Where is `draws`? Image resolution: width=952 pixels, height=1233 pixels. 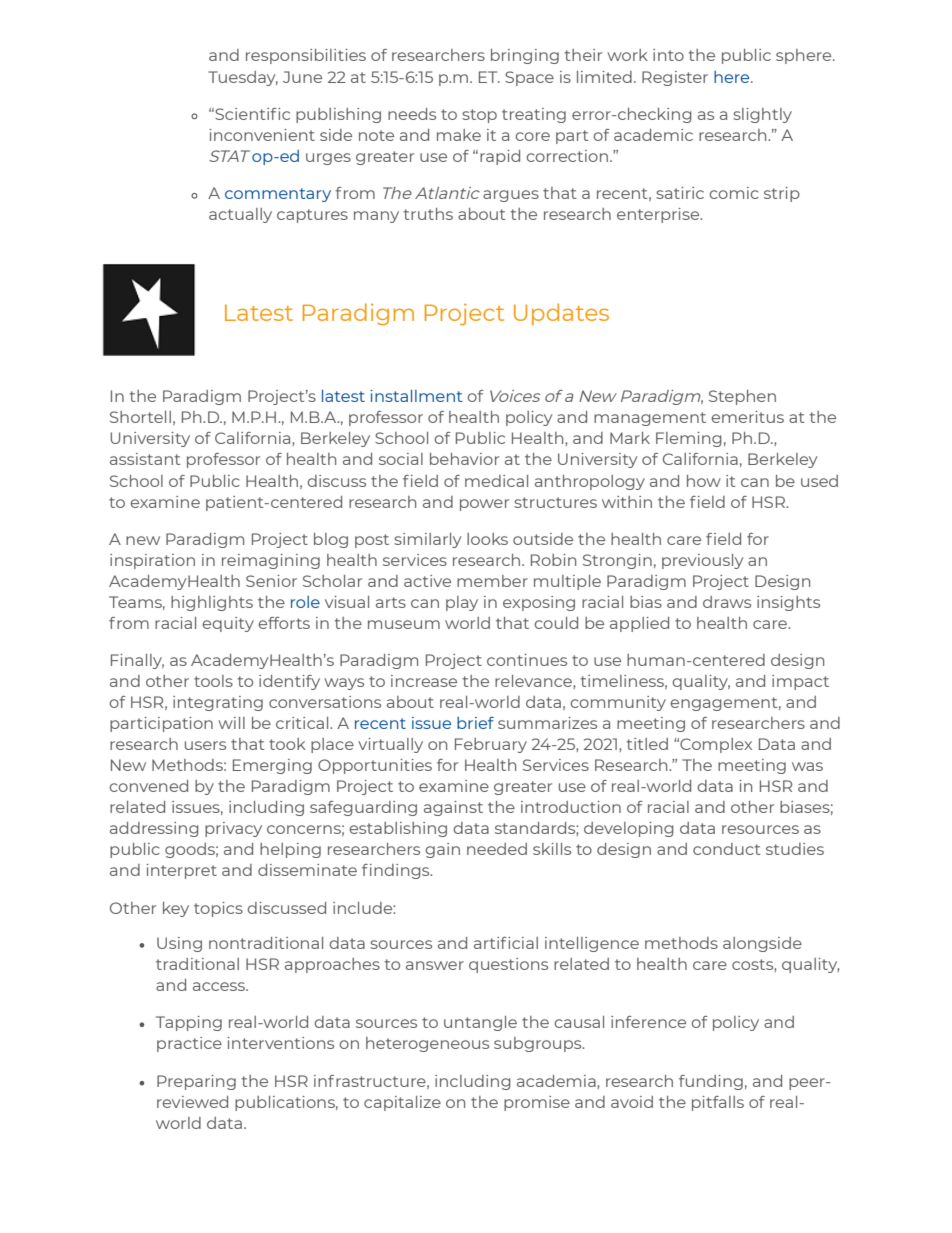 draws is located at coordinates (727, 602).
